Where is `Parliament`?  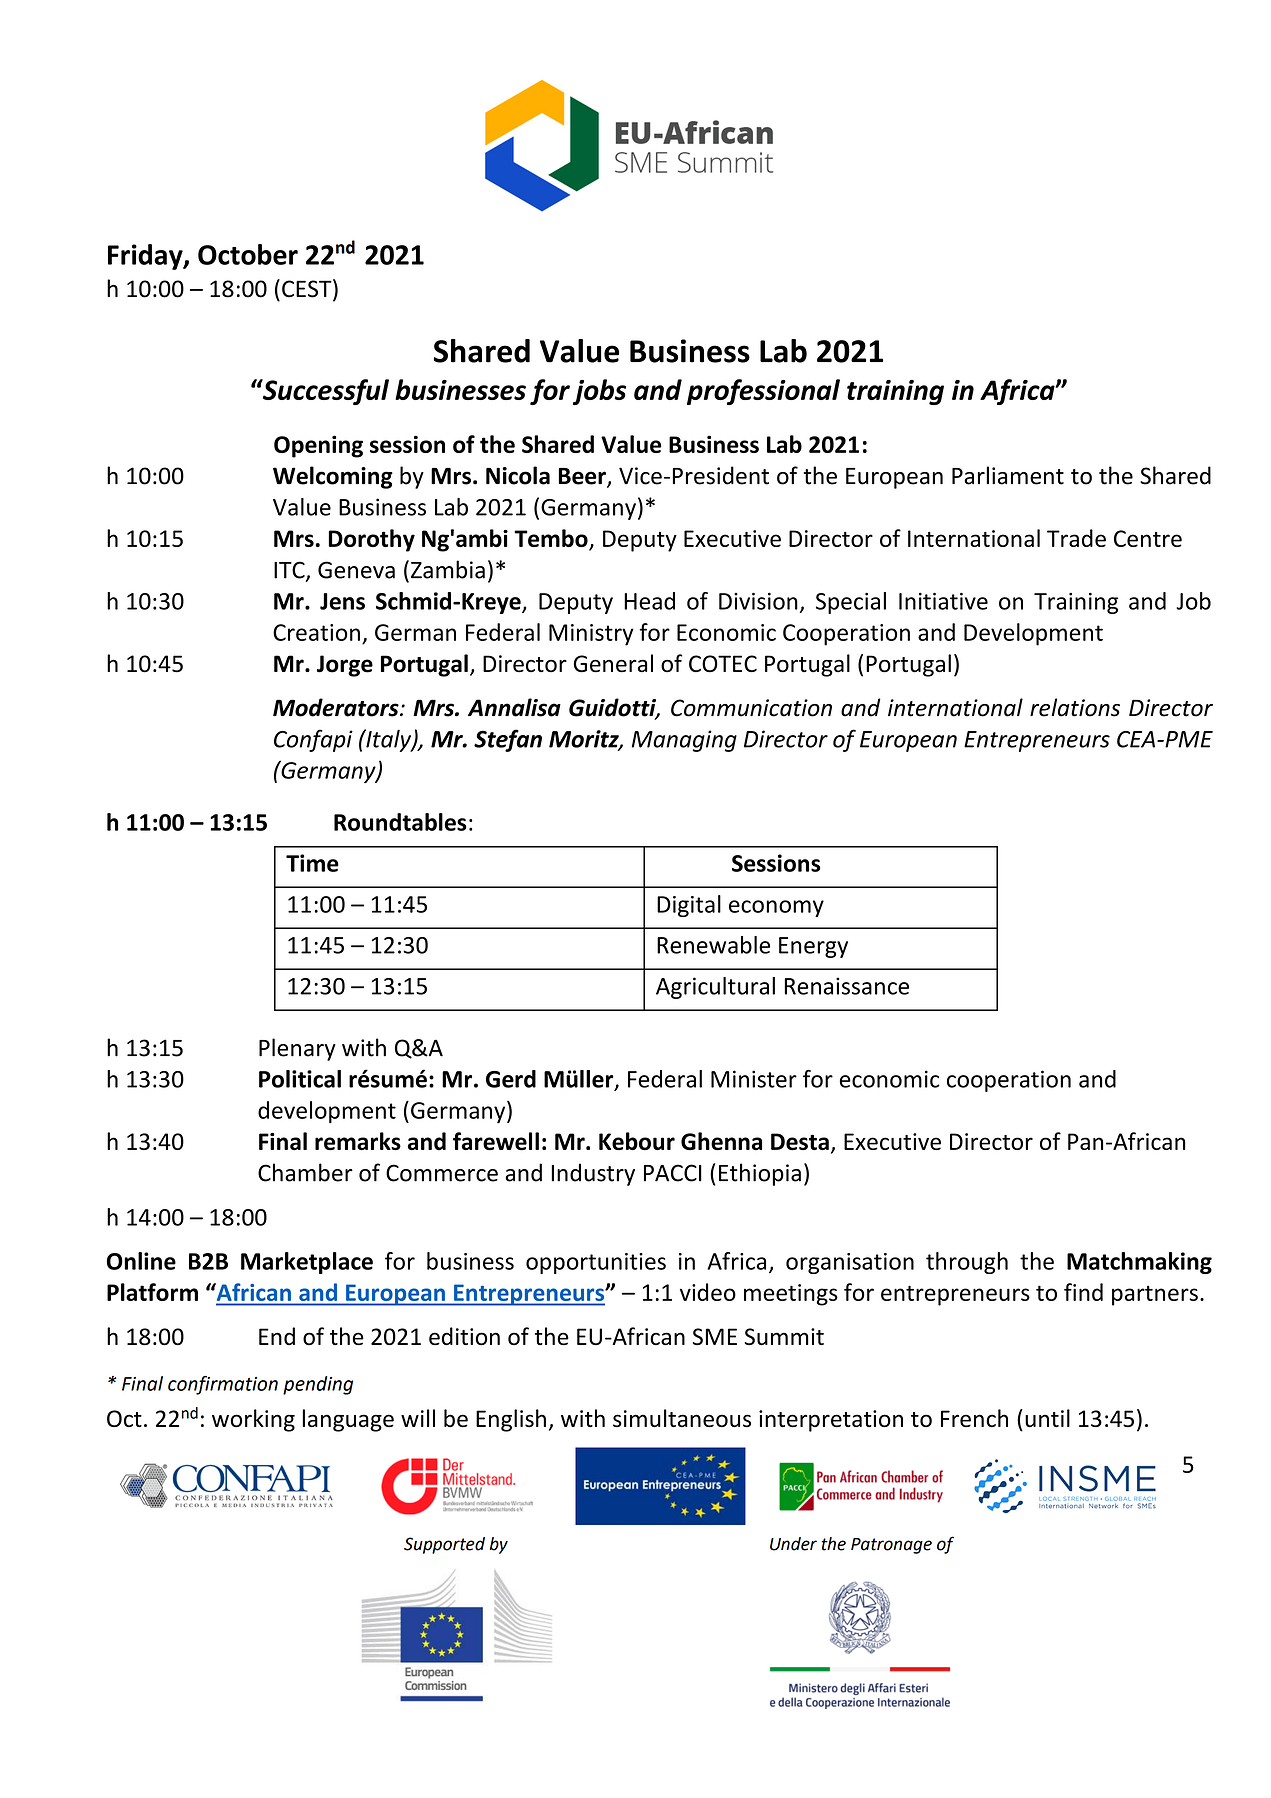
Parliament is located at coordinates (1008, 475).
